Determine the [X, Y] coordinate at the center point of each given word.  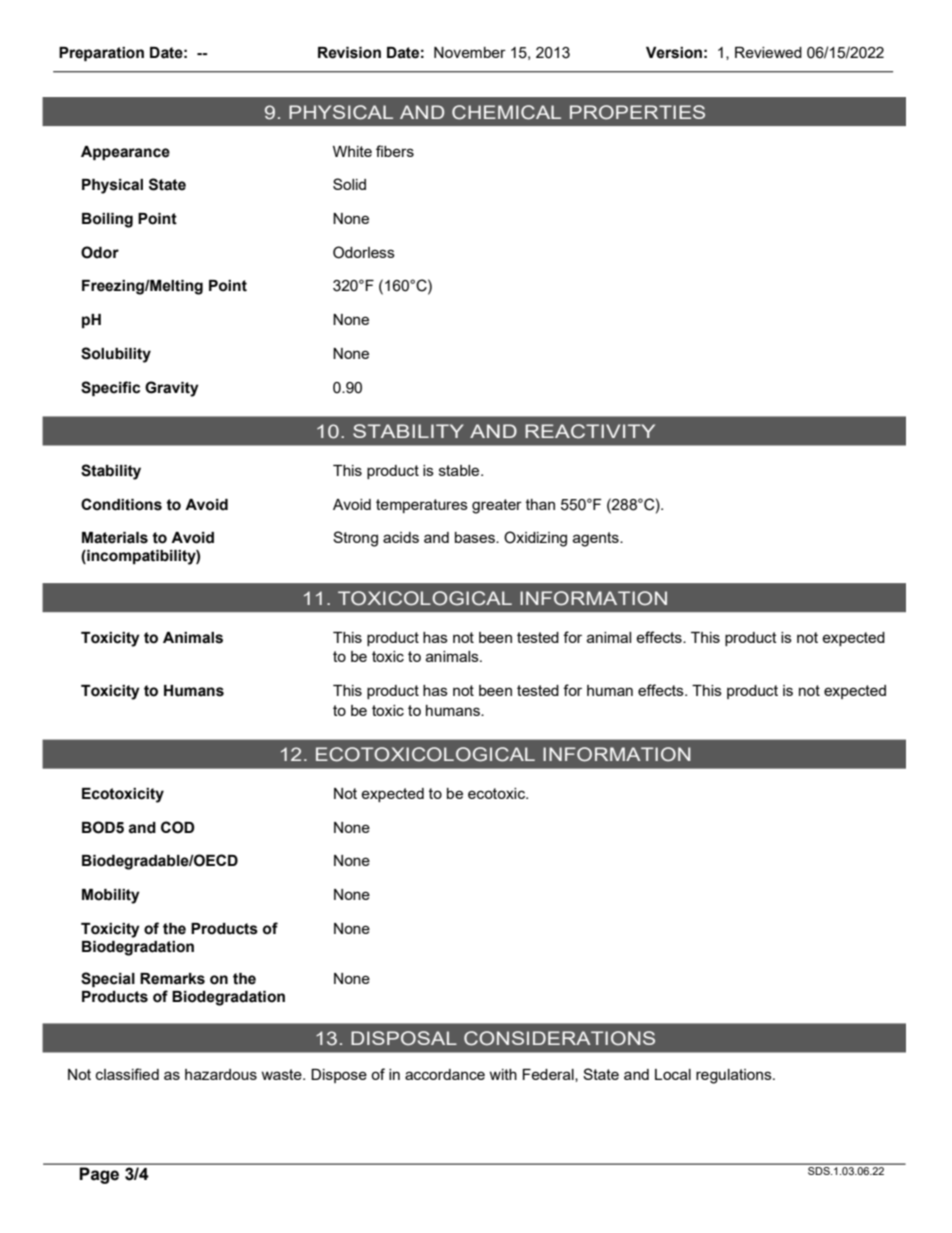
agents [597, 539]
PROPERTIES [637, 112]
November [470, 52]
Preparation [101, 54]
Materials [115, 538]
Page [99, 1175]
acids [401, 537]
